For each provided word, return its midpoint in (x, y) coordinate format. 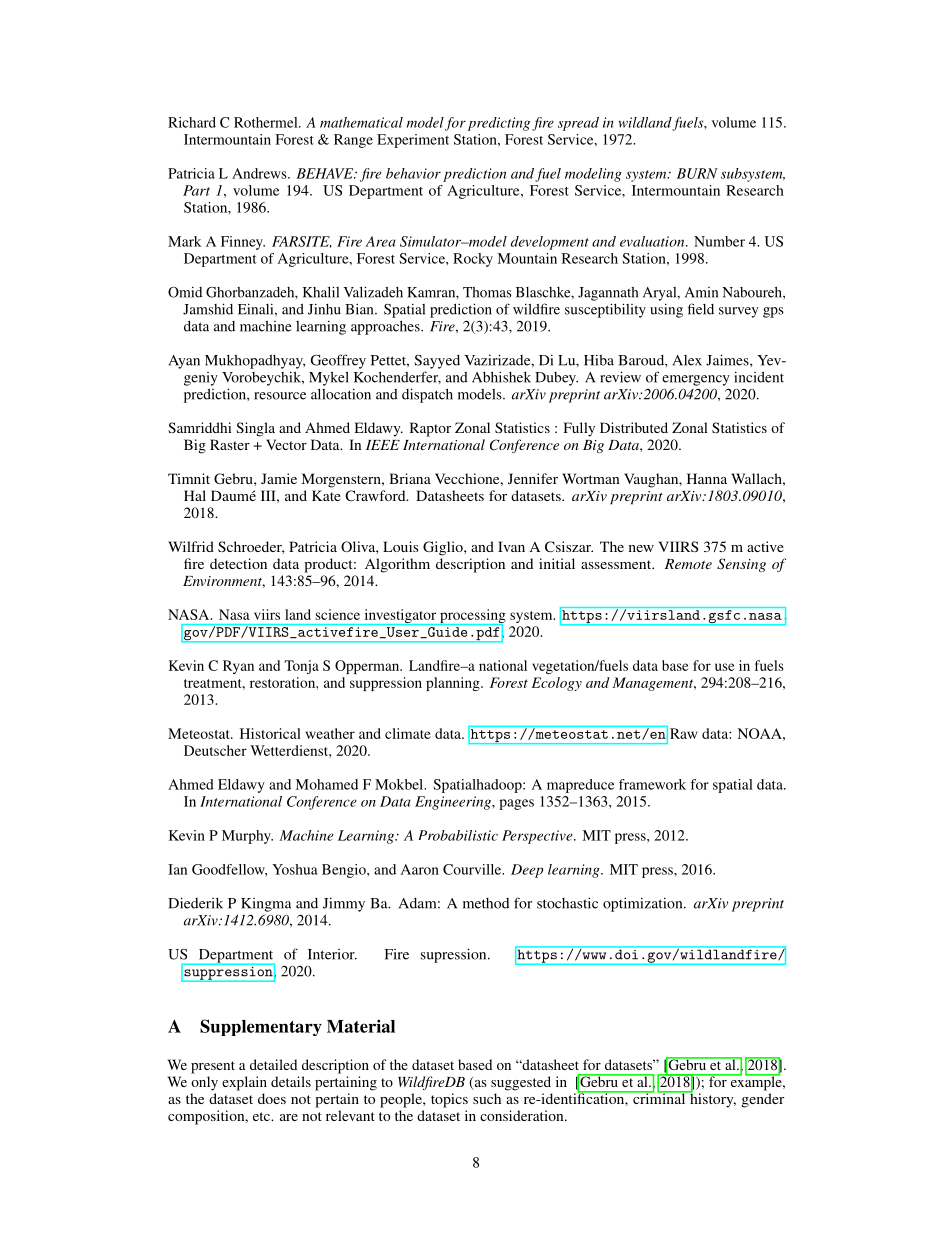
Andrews (260, 173)
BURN (697, 173)
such (487, 1098)
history (712, 1099)
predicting (499, 124)
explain (244, 1083)
